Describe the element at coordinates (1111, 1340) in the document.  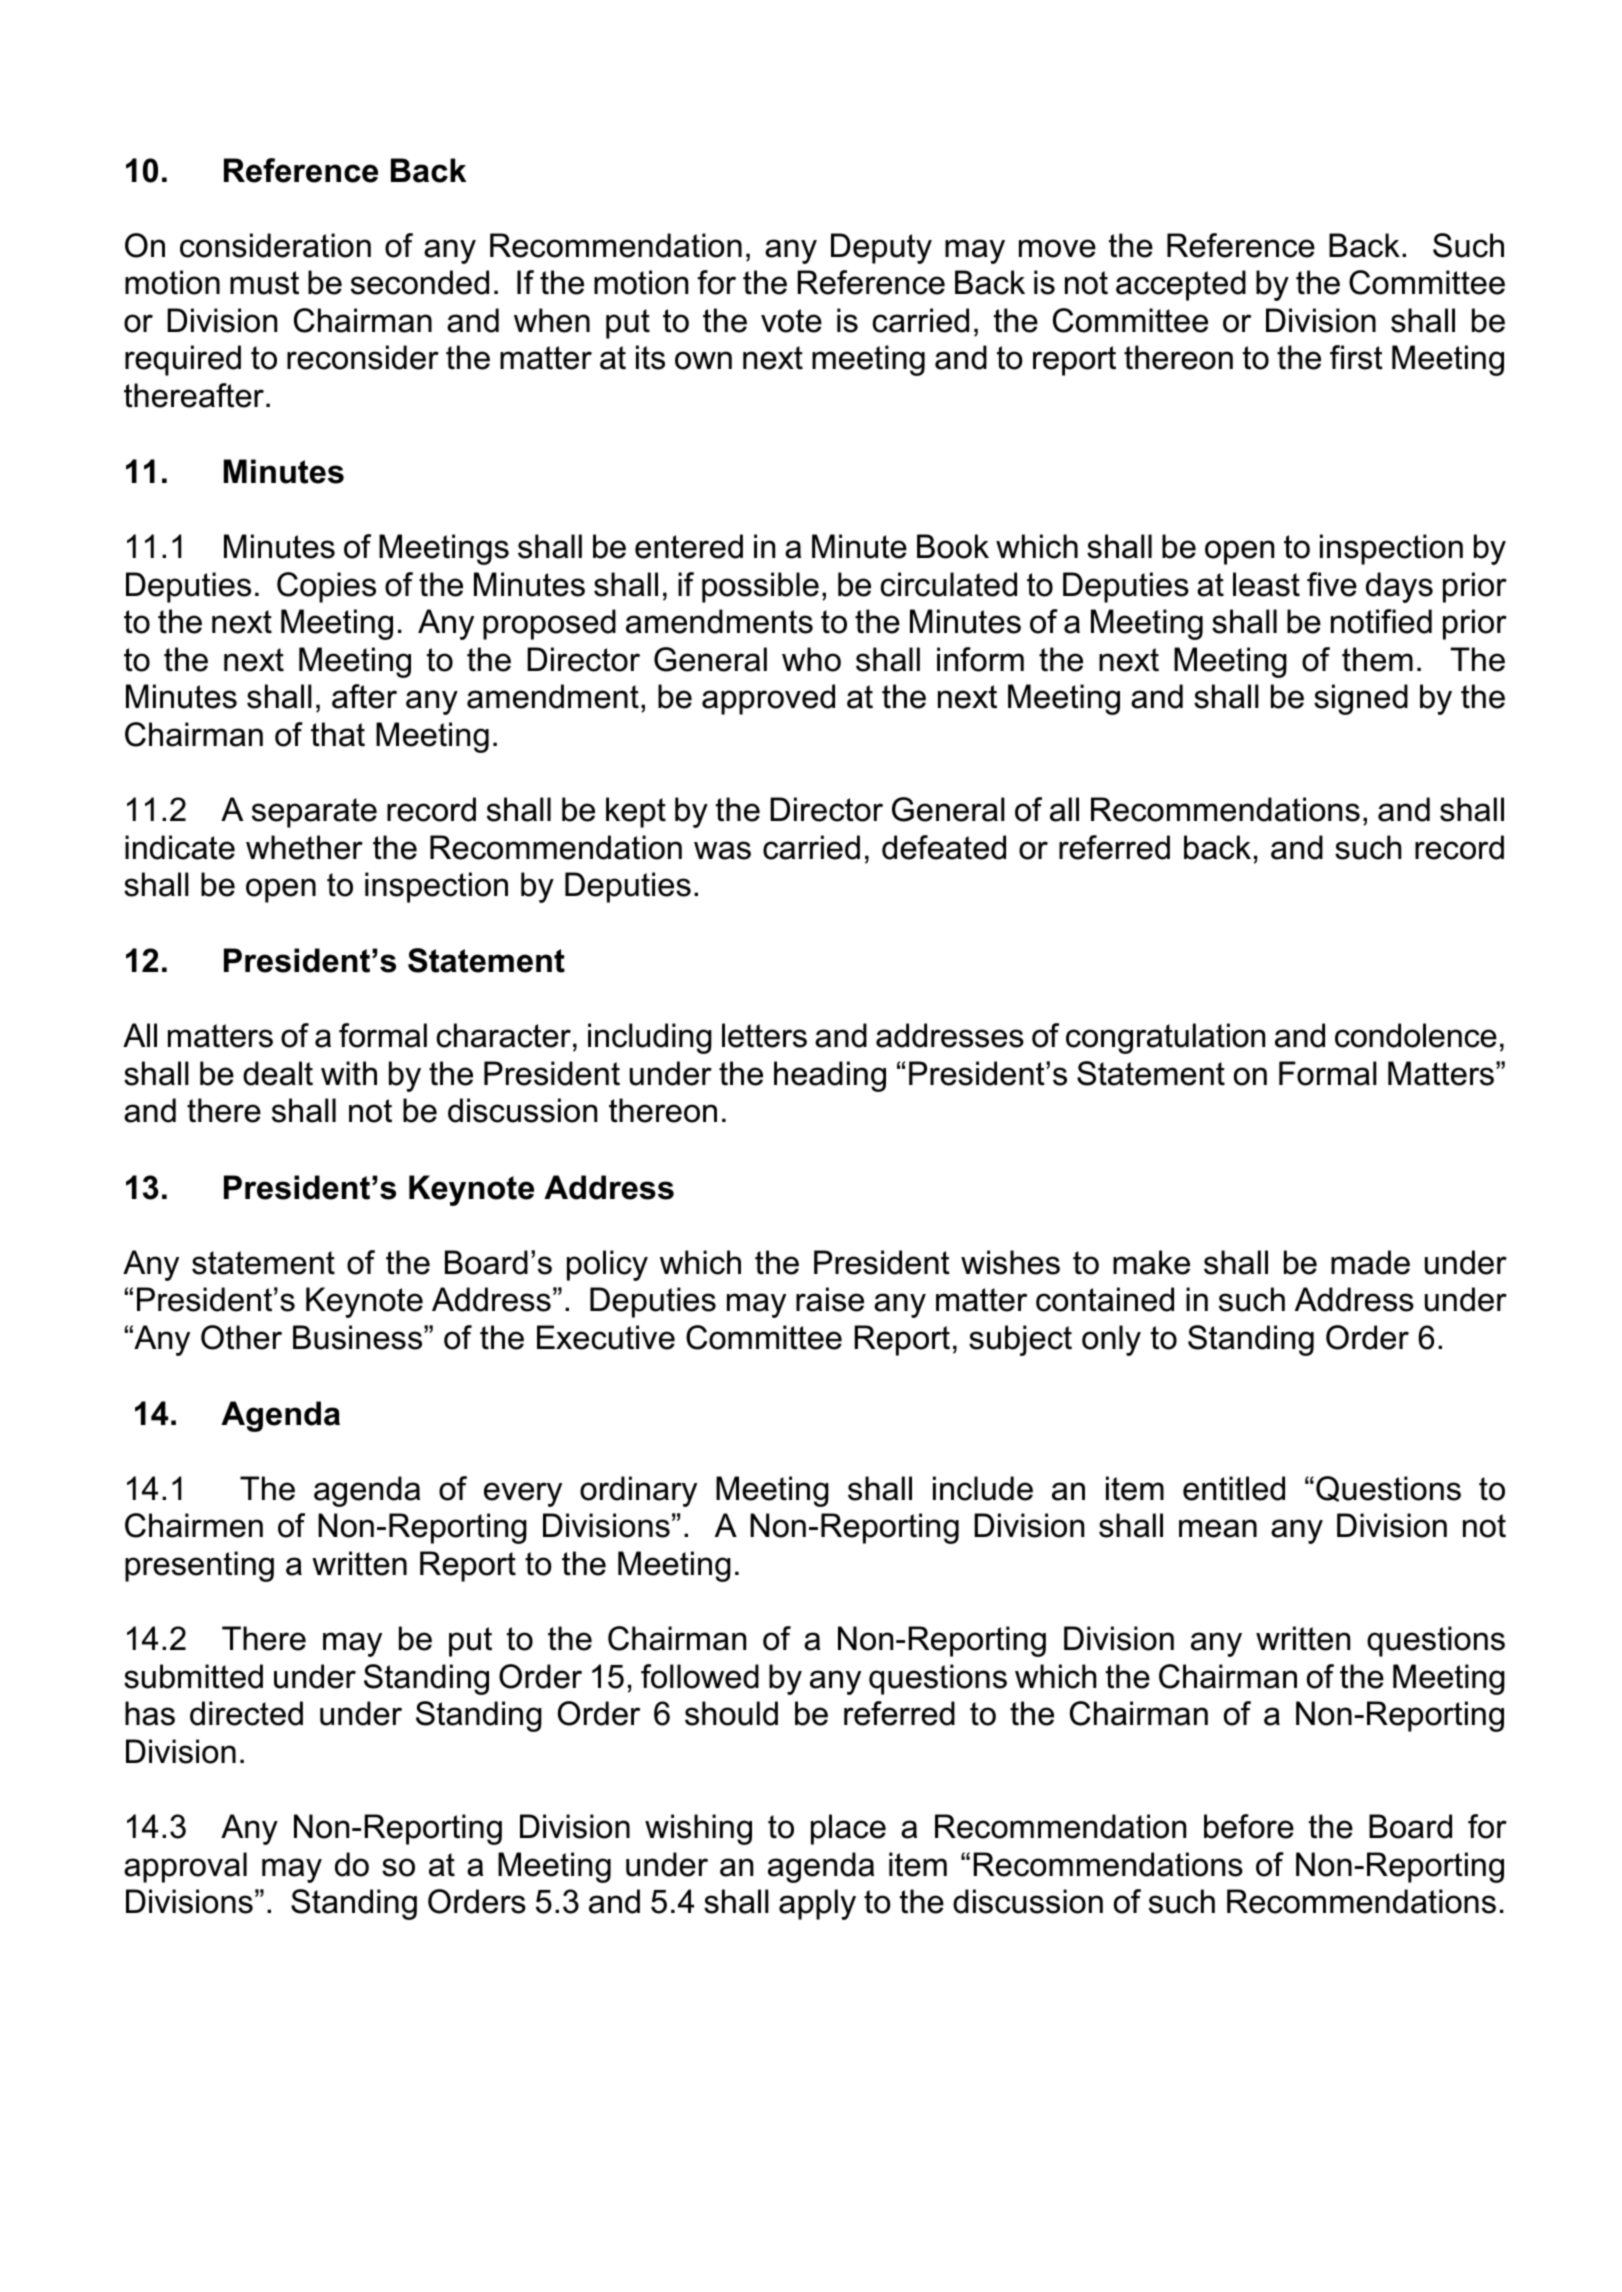
I see `only` at that location.
